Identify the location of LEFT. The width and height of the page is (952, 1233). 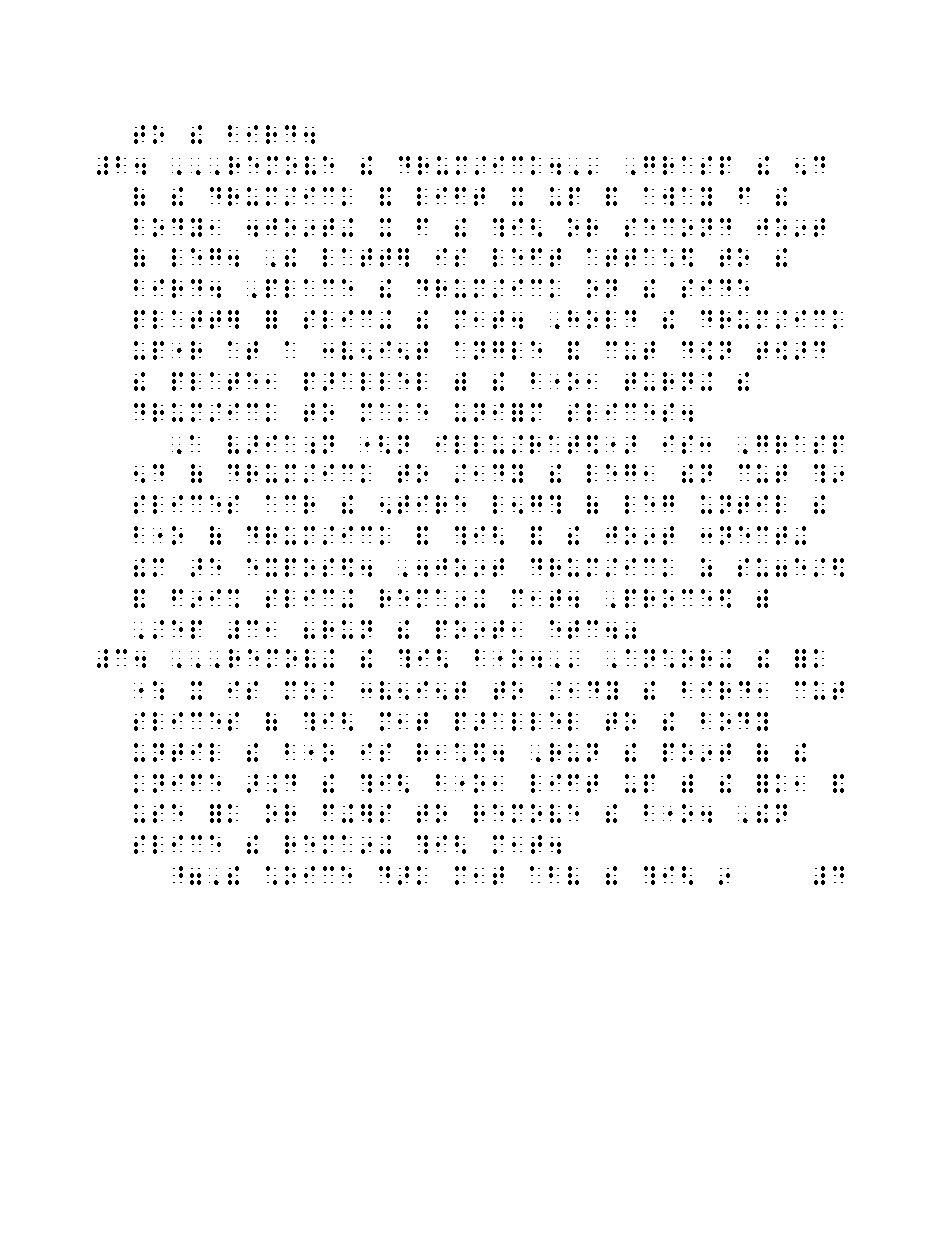
(527, 257).
